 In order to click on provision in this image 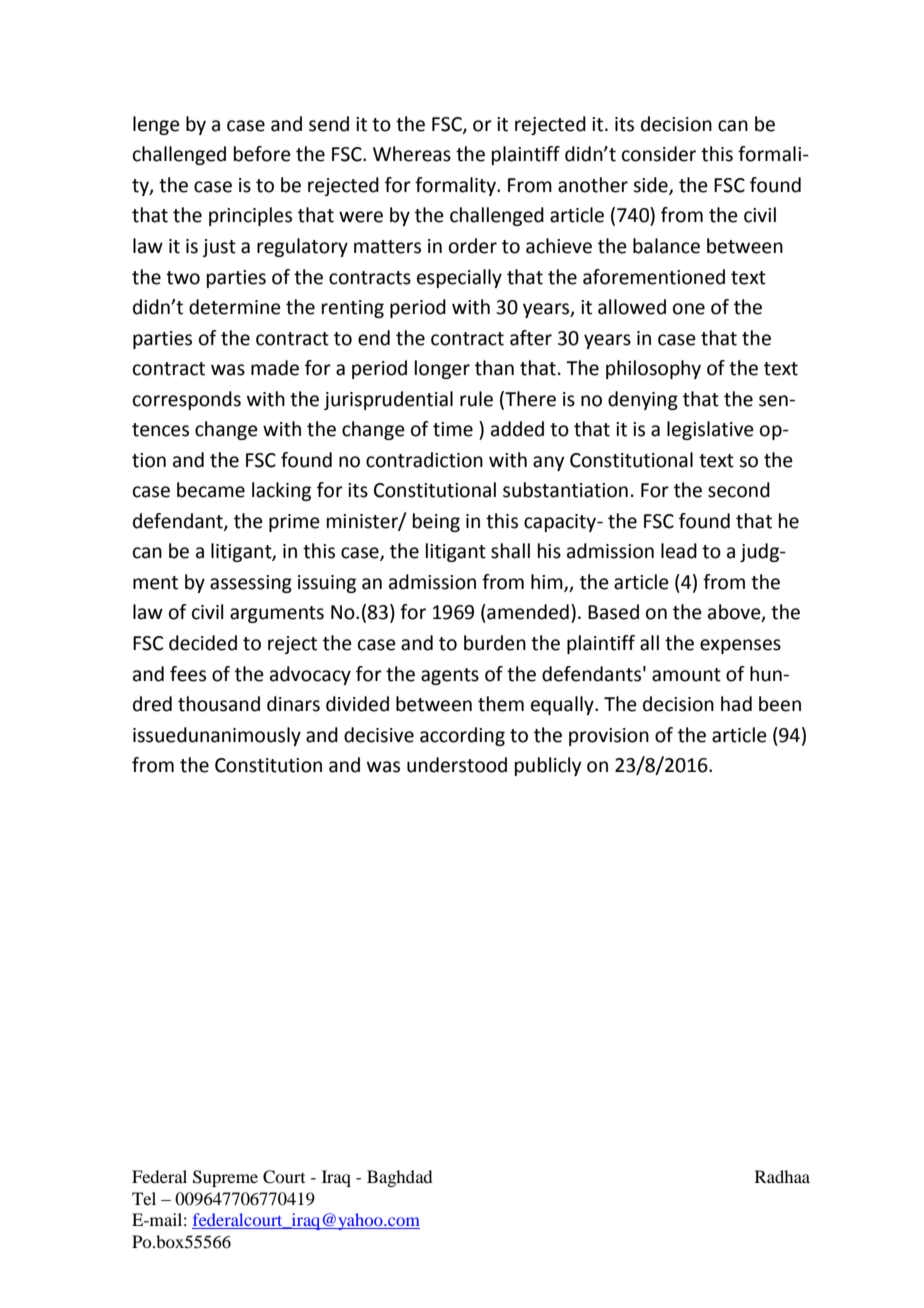, I will do `click(609, 737)`.
